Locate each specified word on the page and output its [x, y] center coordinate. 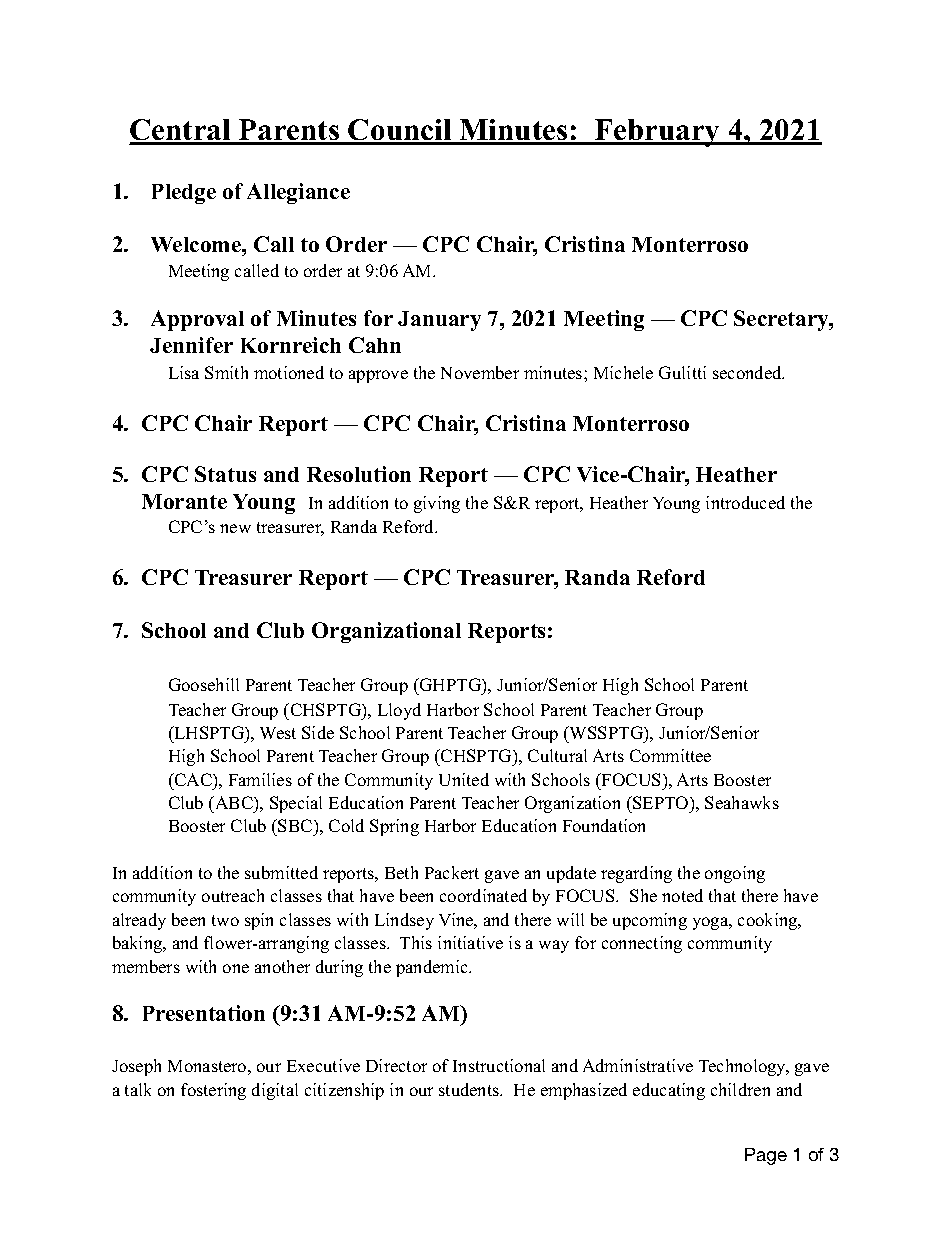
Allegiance [298, 193]
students [470, 1089]
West [278, 733]
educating [669, 1091]
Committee [670, 755]
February [658, 133]
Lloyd [399, 711]
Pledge [184, 194]
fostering [213, 1091]
